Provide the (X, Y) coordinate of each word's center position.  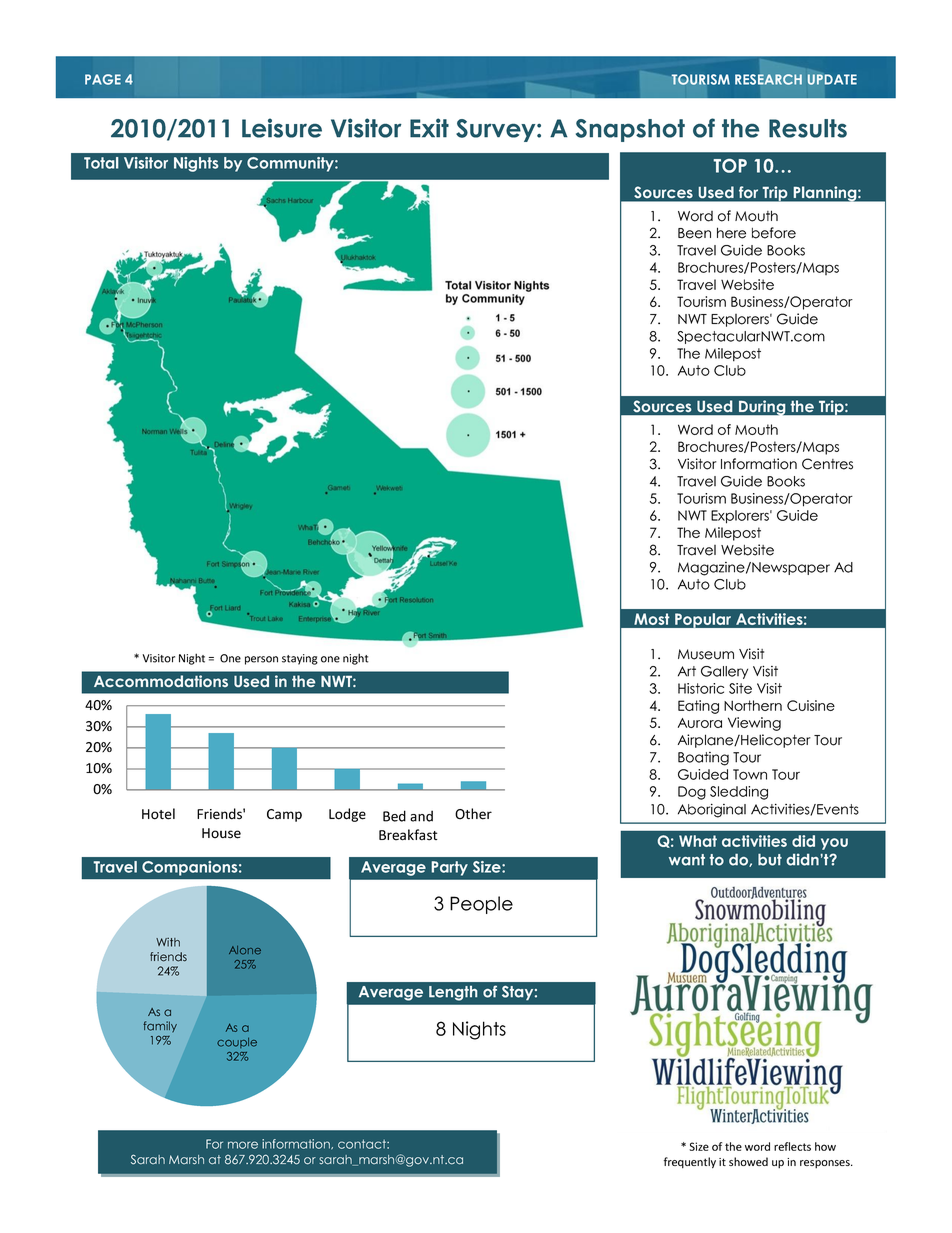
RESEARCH (768, 79)
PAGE (103, 79)
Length (453, 993)
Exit (429, 128)
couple (237, 1043)
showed (748, 1161)
